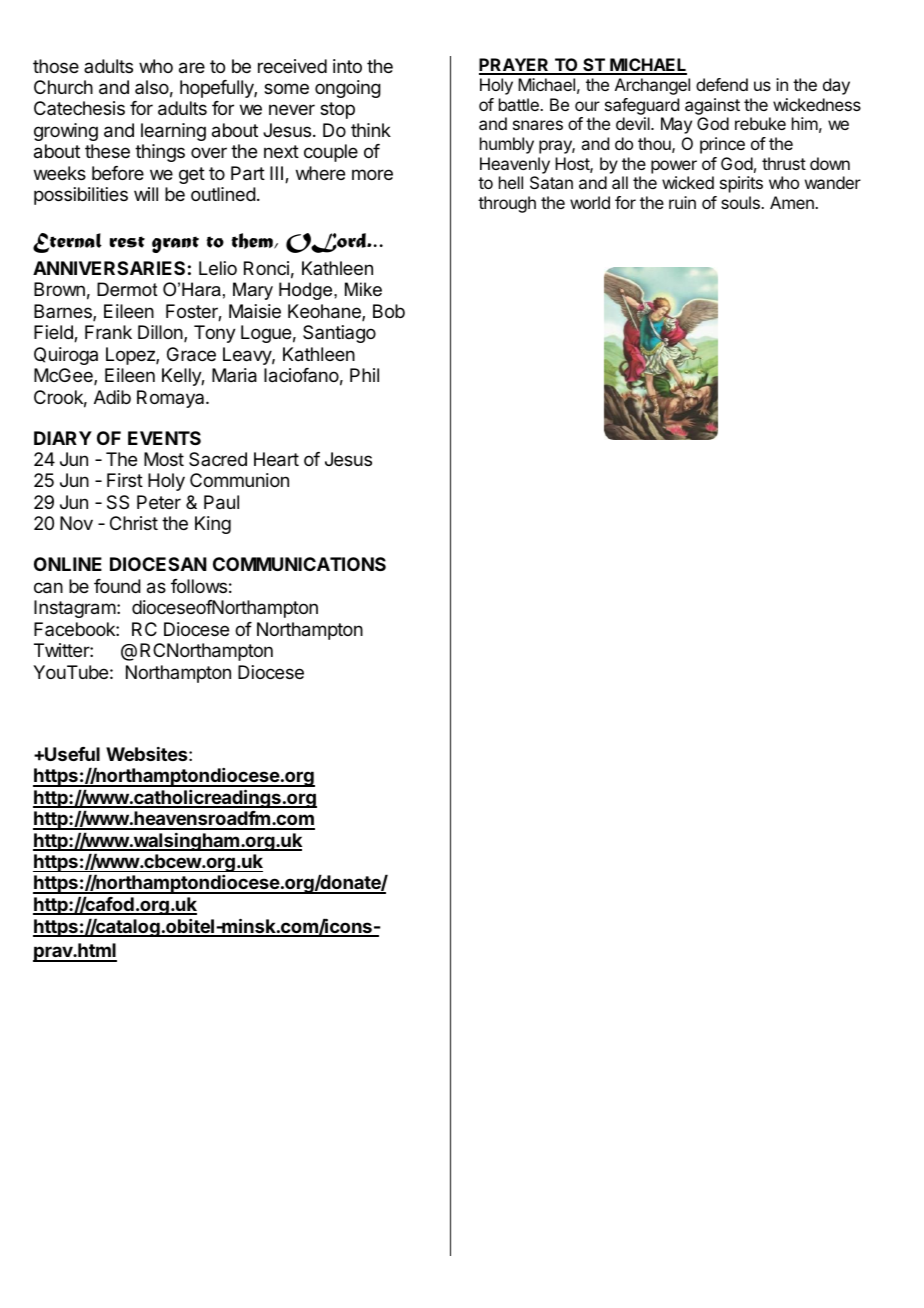 The image size is (924, 1308). I want to click on Santiago, so click(339, 334).
